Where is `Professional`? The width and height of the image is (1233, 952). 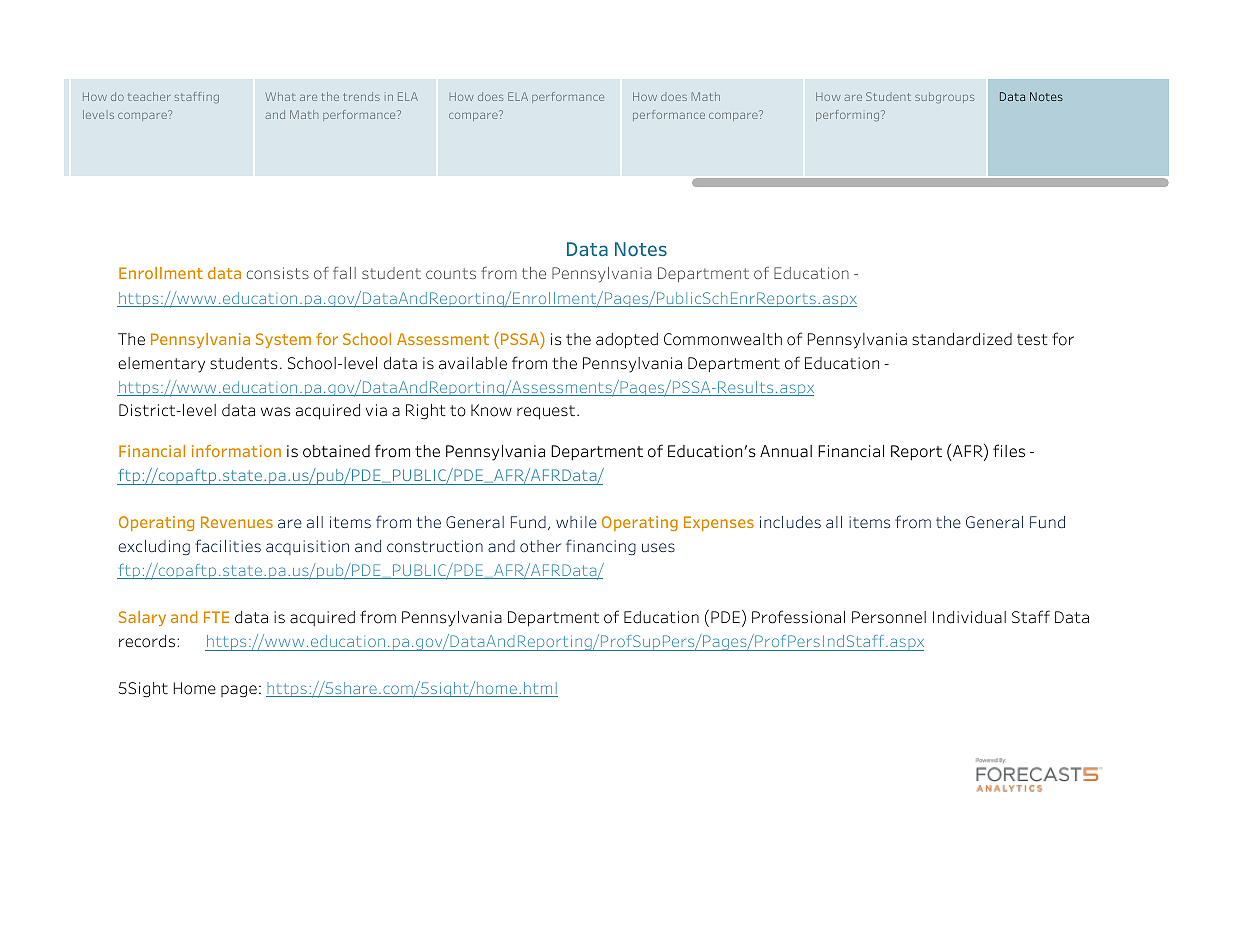 Professional is located at coordinates (798, 617).
